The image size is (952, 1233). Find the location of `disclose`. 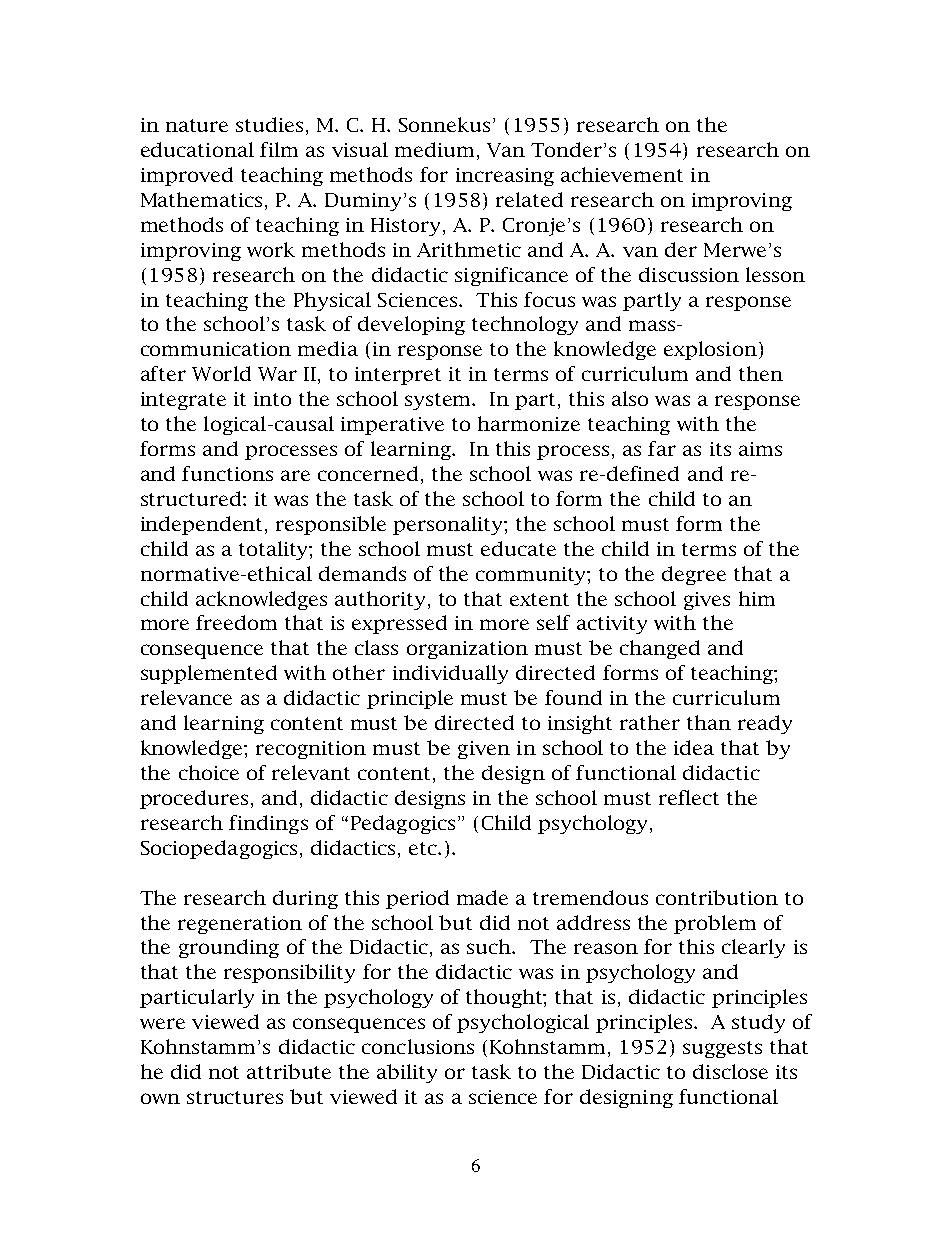

disclose is located at coordinates (730, 1071).
